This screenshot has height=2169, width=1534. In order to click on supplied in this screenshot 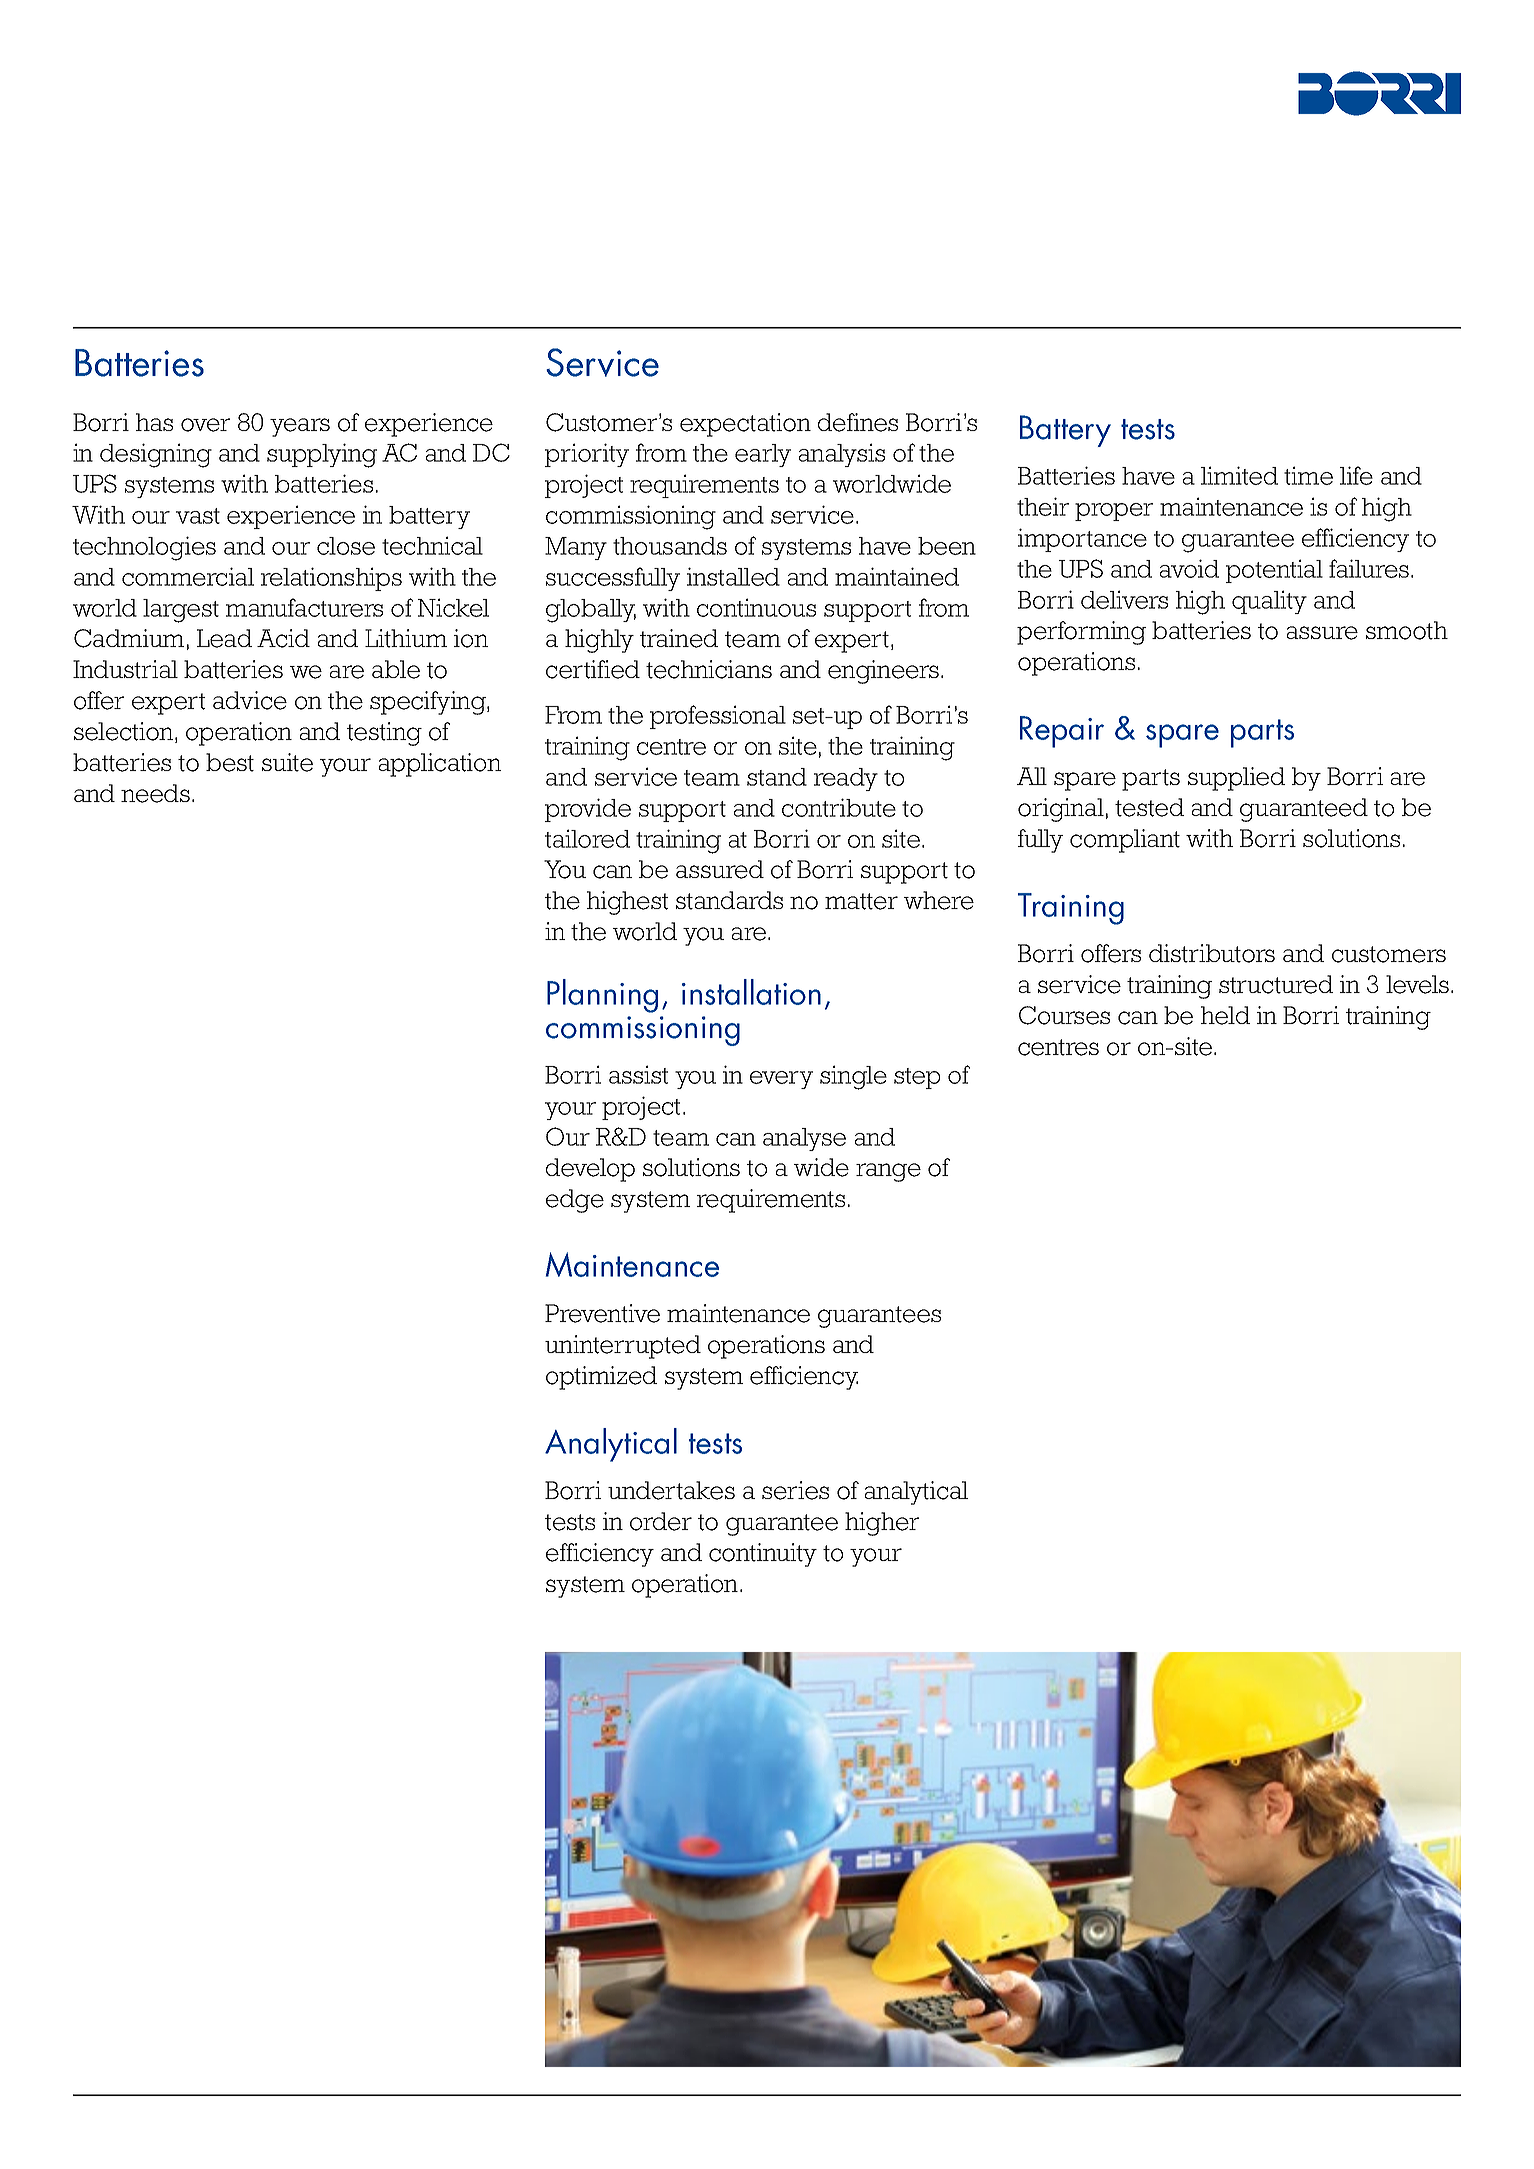, I will do `click(1236, 779)`.
